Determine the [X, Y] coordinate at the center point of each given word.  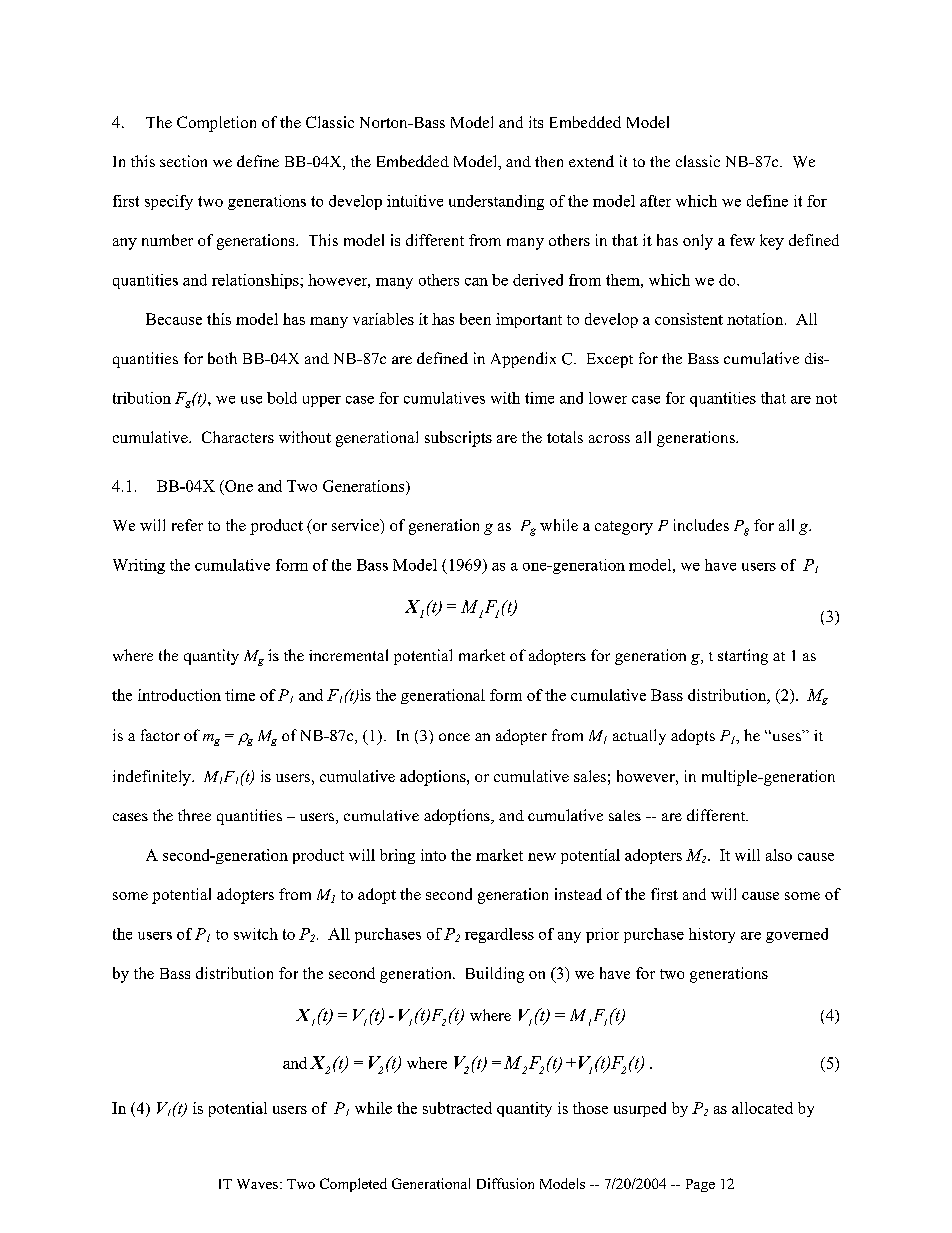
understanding [496, 202]
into [433, 855]
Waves [257, 1184]
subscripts [458, 439]
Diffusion [505, 1183]
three [194, 815]
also [779, 855]
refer [187, 525]
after [655, 201]
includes [701, 525]
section [183, 161]
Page [700, 1185]
